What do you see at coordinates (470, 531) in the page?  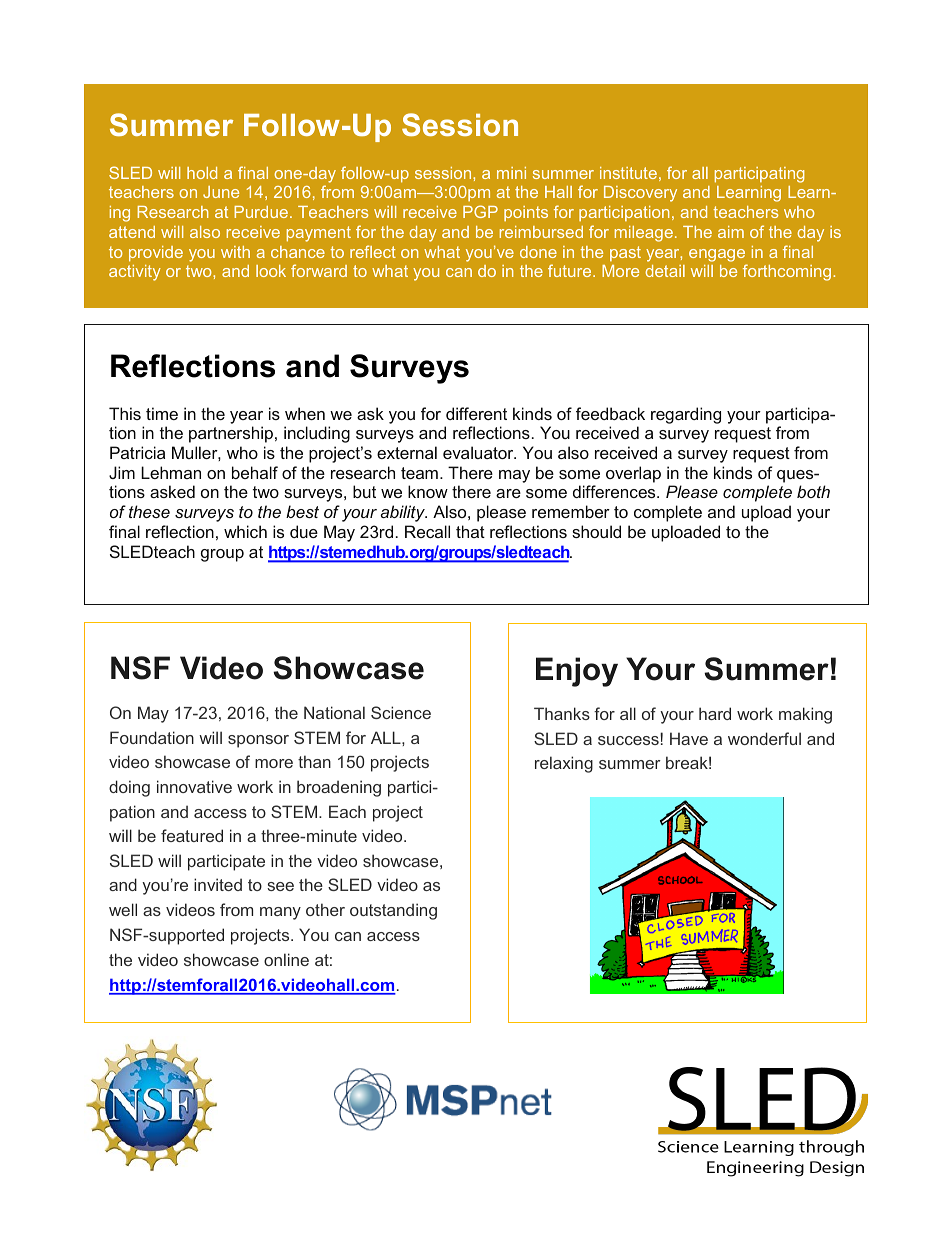 I see `that` at bounding box center [470, 531].
